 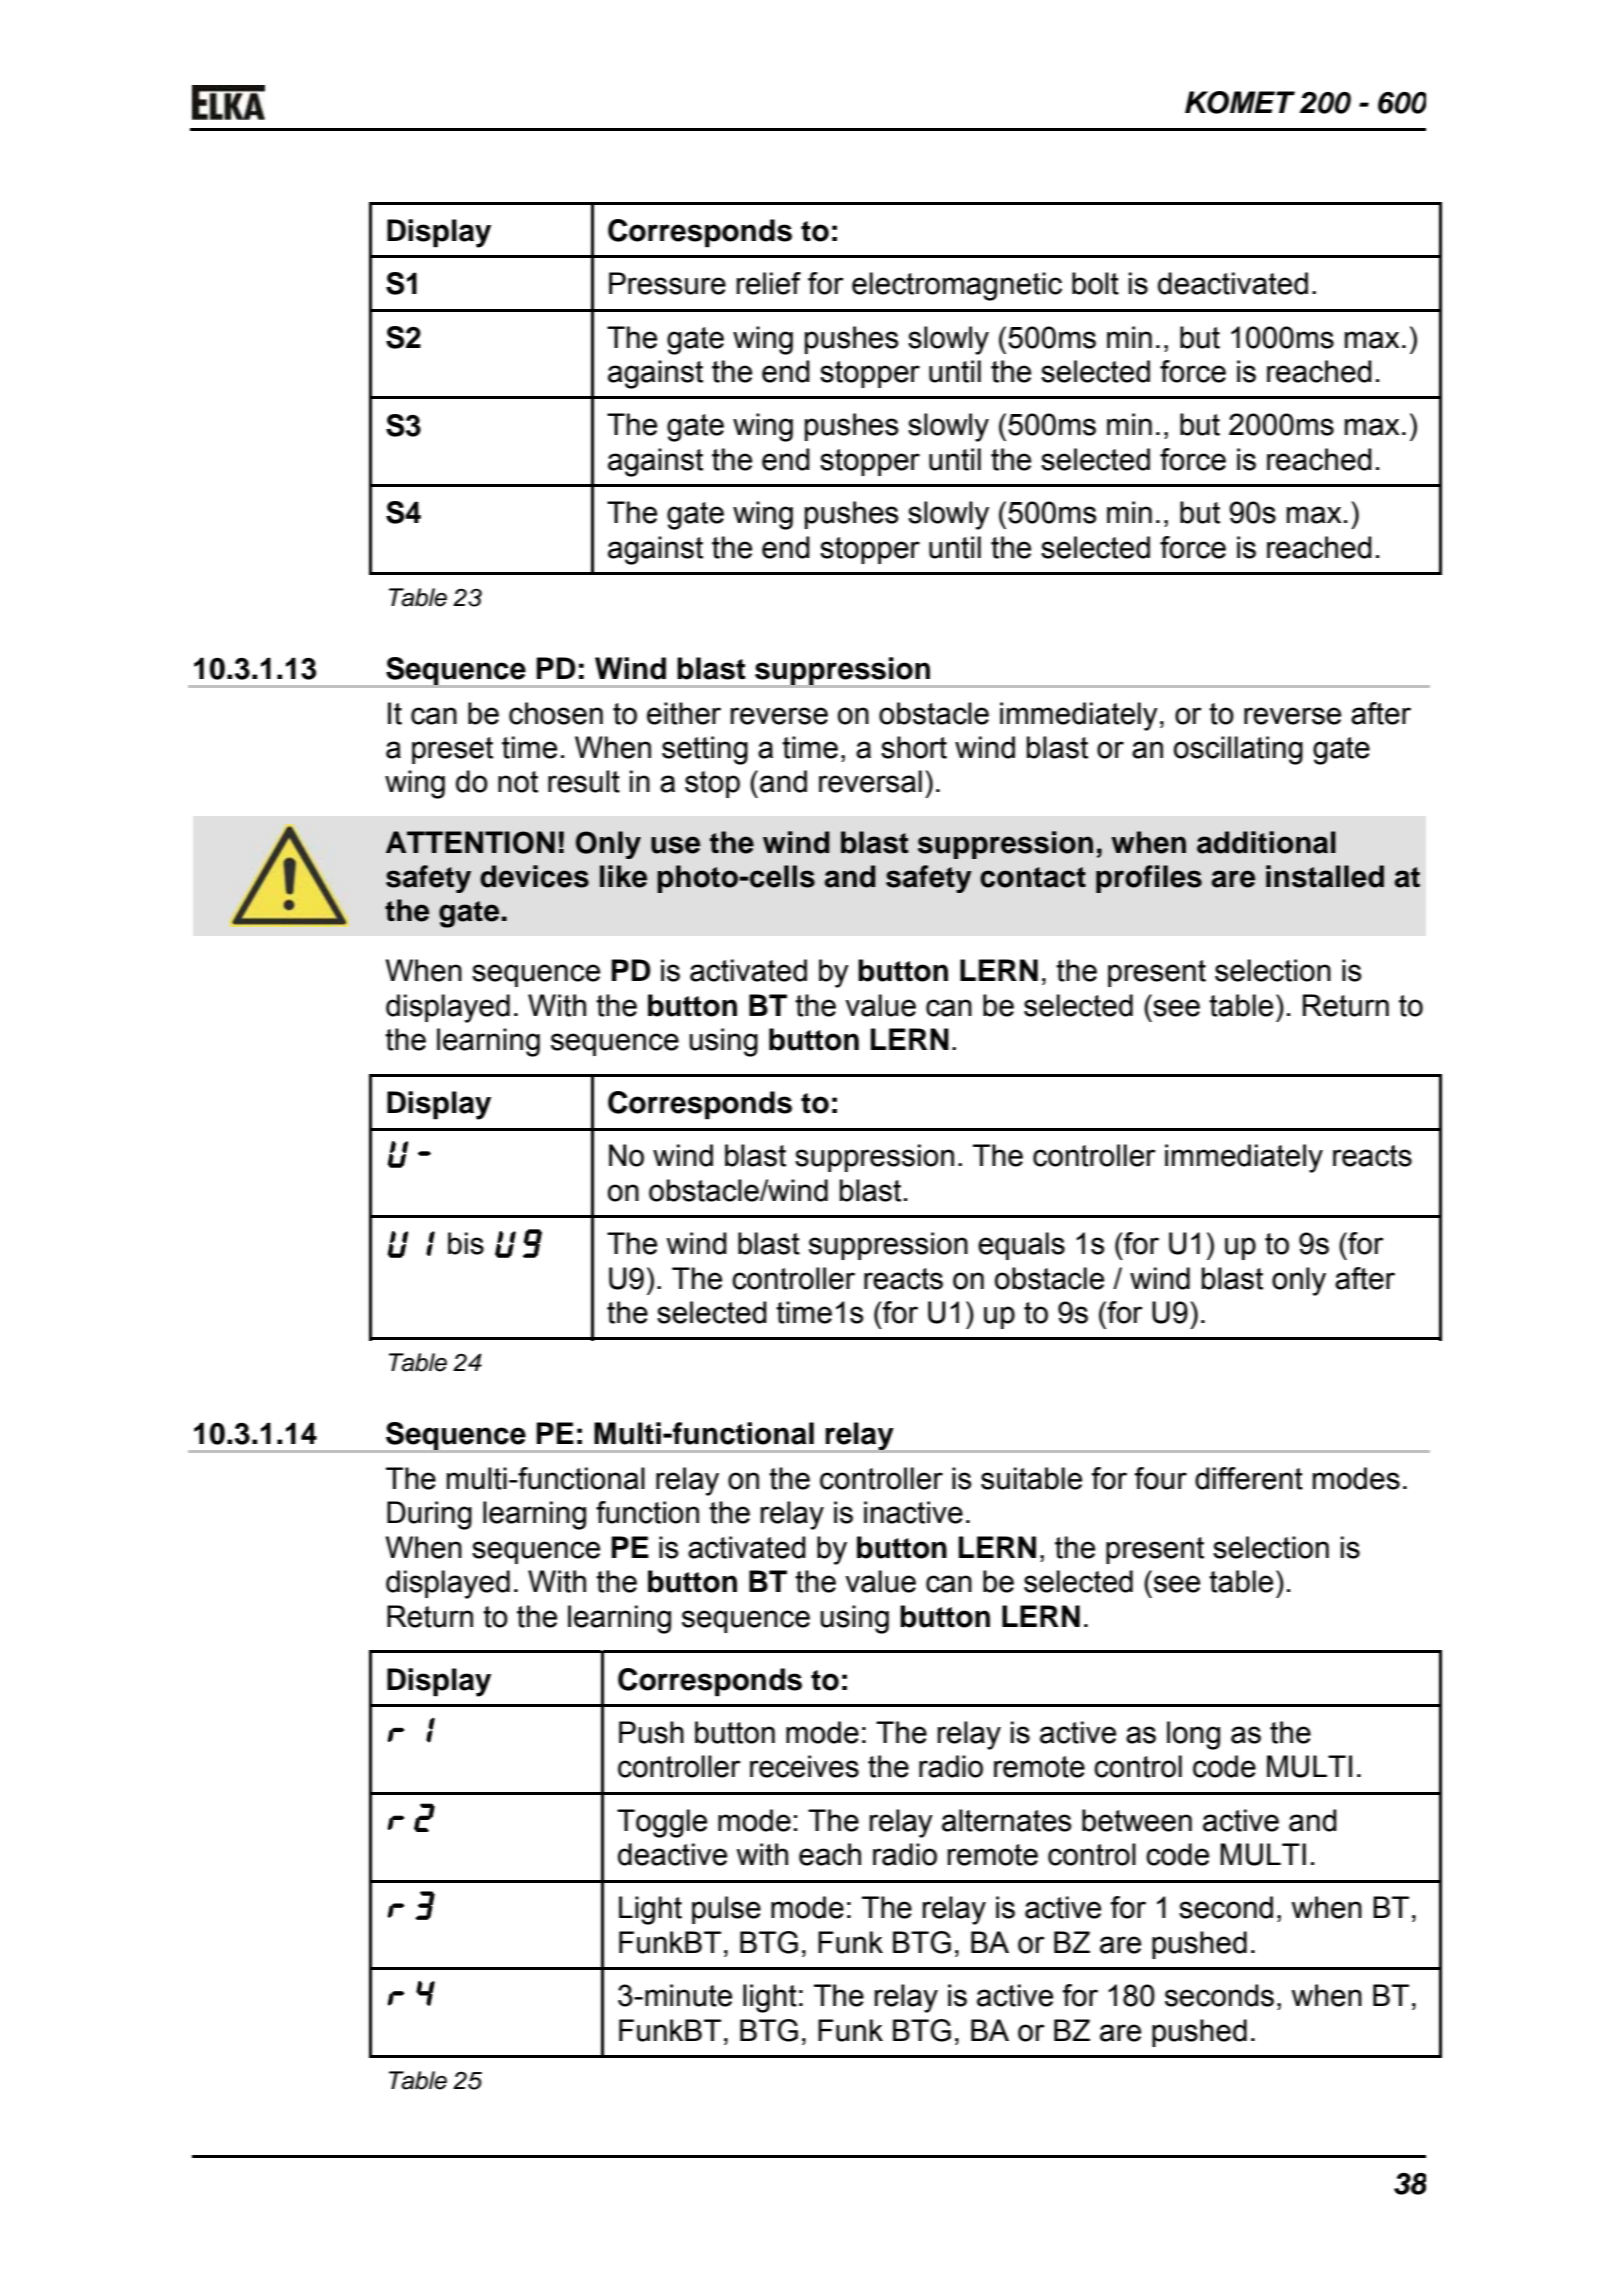 What do you see at coordinates (429, 1515) in the document?
I see `During` at bounding box center [429, 1515].
